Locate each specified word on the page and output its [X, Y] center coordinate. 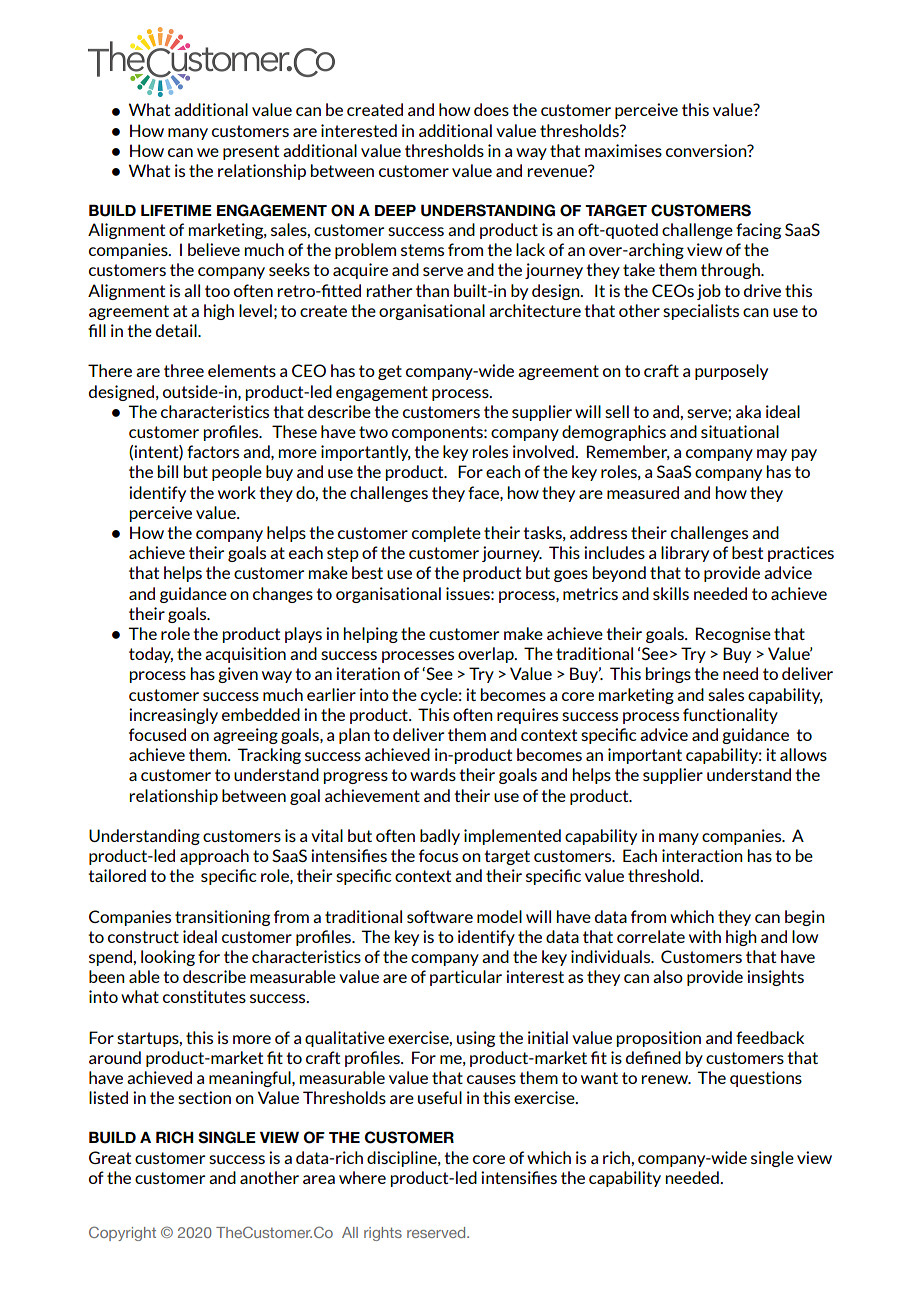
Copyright [122, 1233]
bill [168, 471]
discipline [403, 1159]
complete [446, 534]
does [491, 109]
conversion [707, 150]
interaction [702, 855]
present [251, 152]
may [772, 455]
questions [766, 1079]
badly [440, 837]
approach [214, 857]
